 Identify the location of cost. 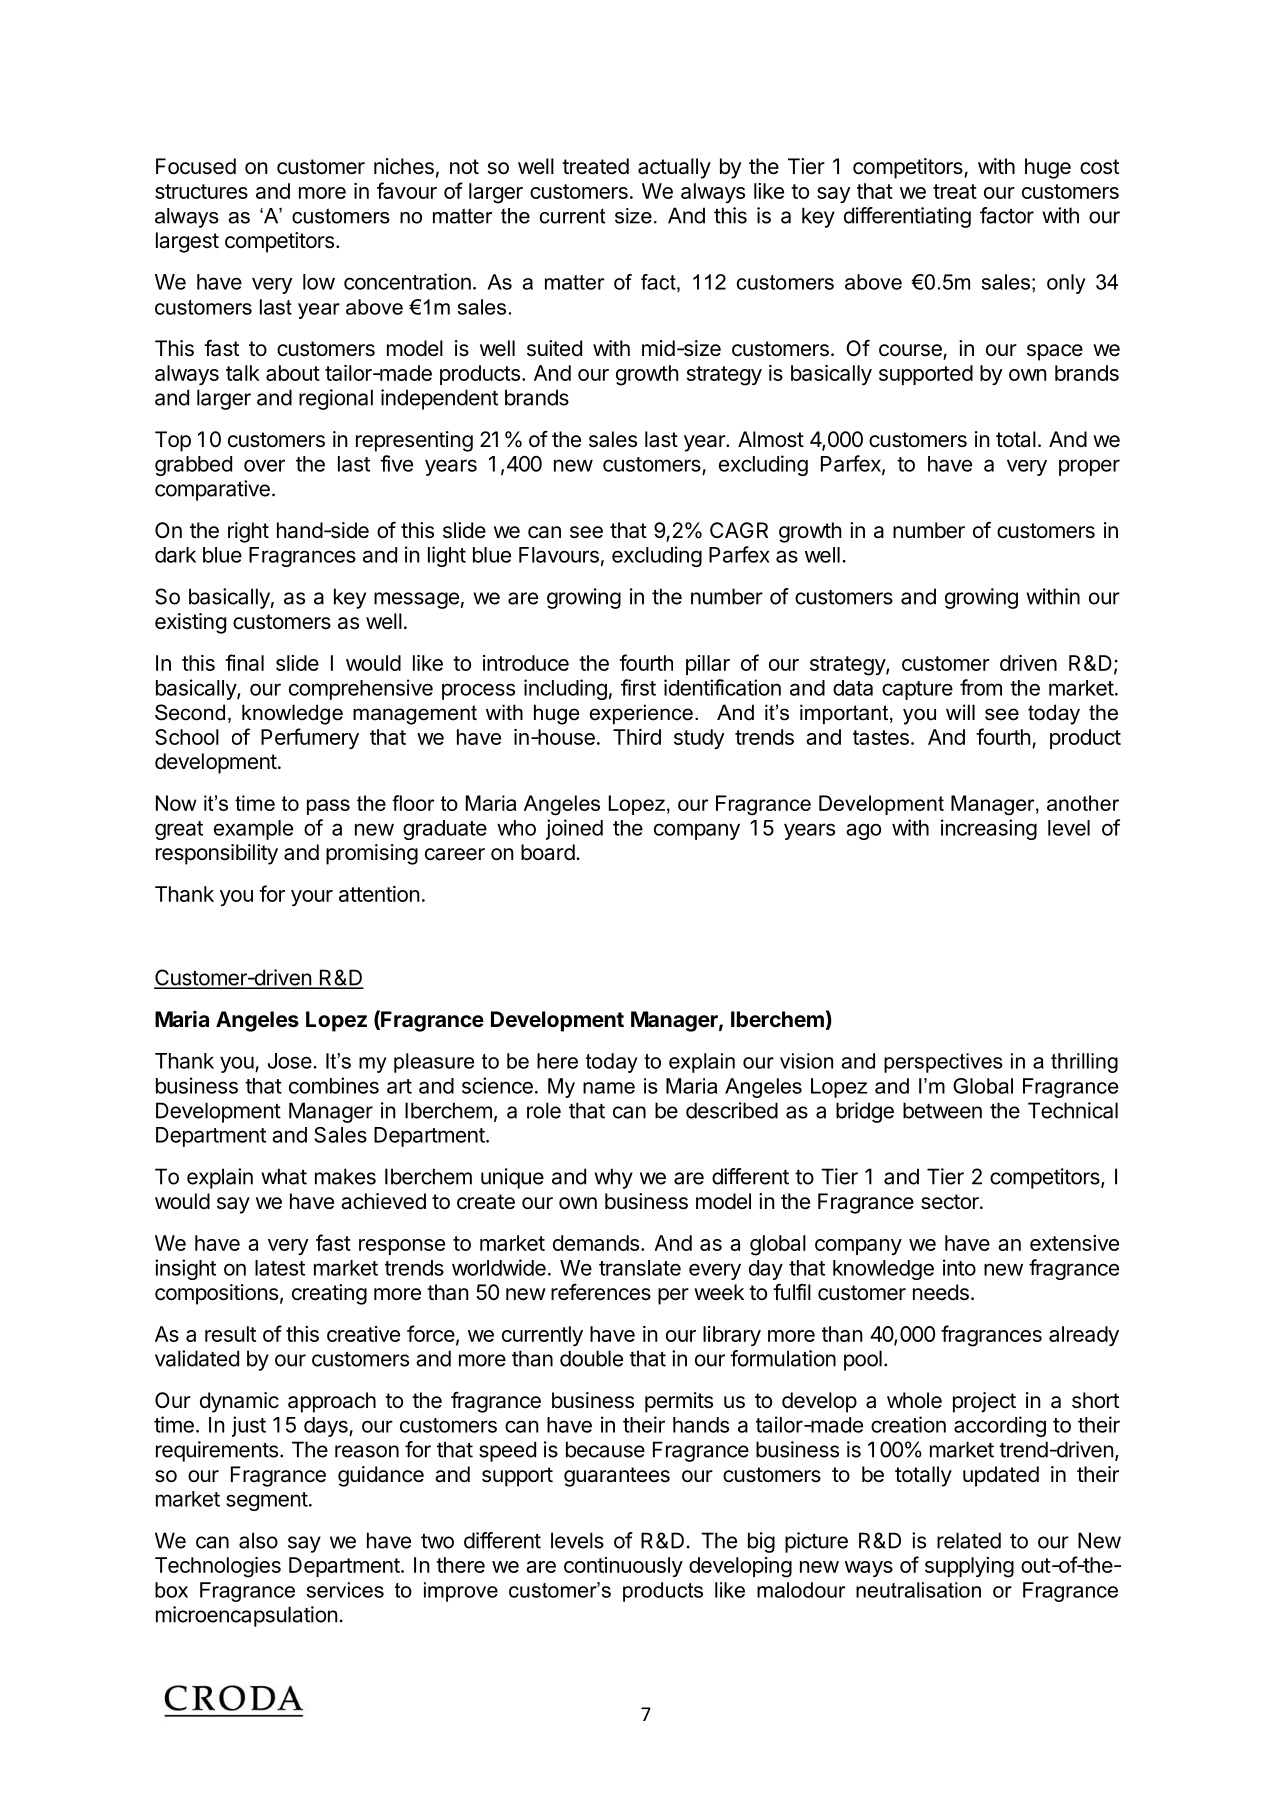
(1099, 167).
